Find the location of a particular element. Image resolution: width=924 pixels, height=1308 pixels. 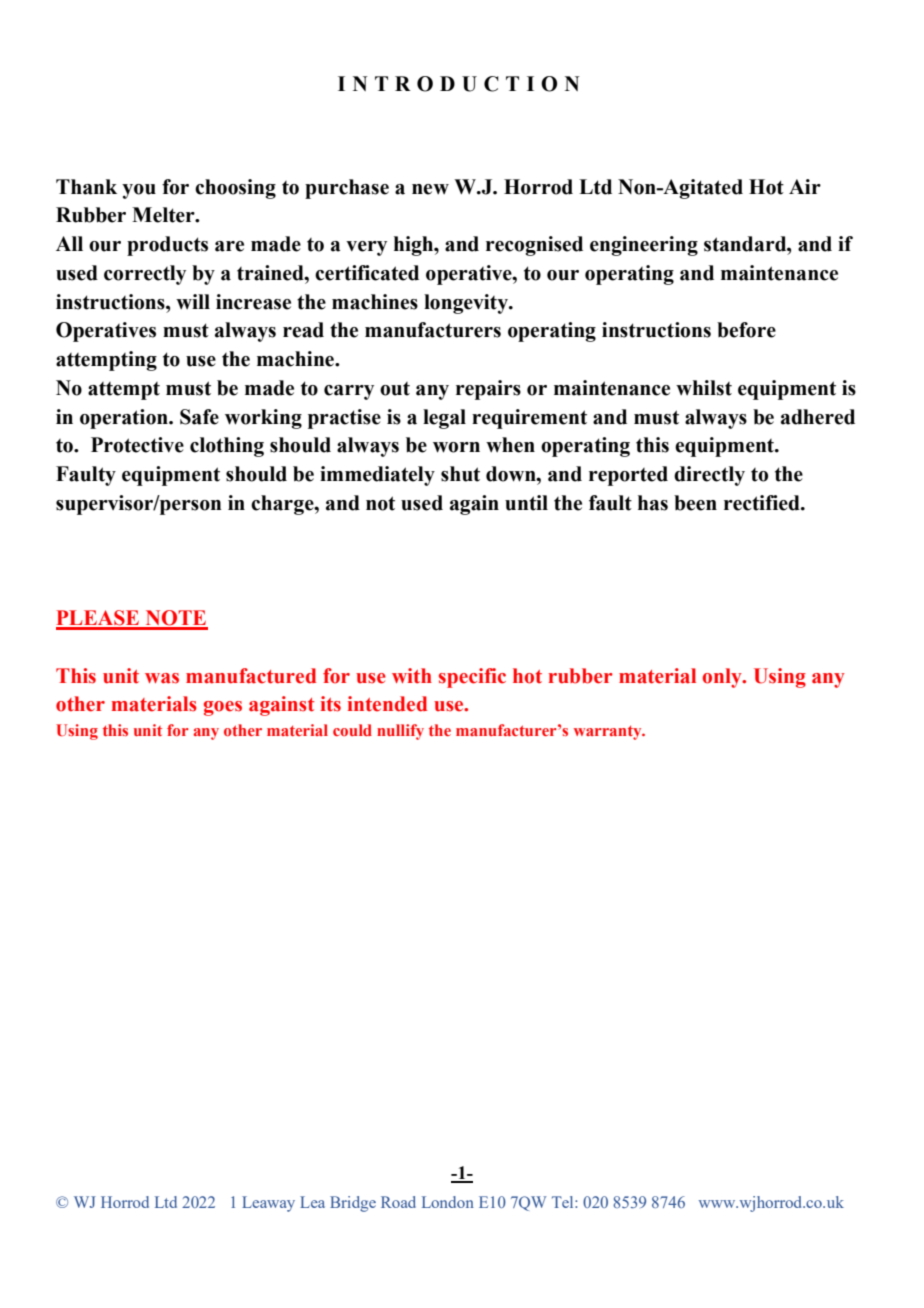

shut is located at coordinates (460, 474).
